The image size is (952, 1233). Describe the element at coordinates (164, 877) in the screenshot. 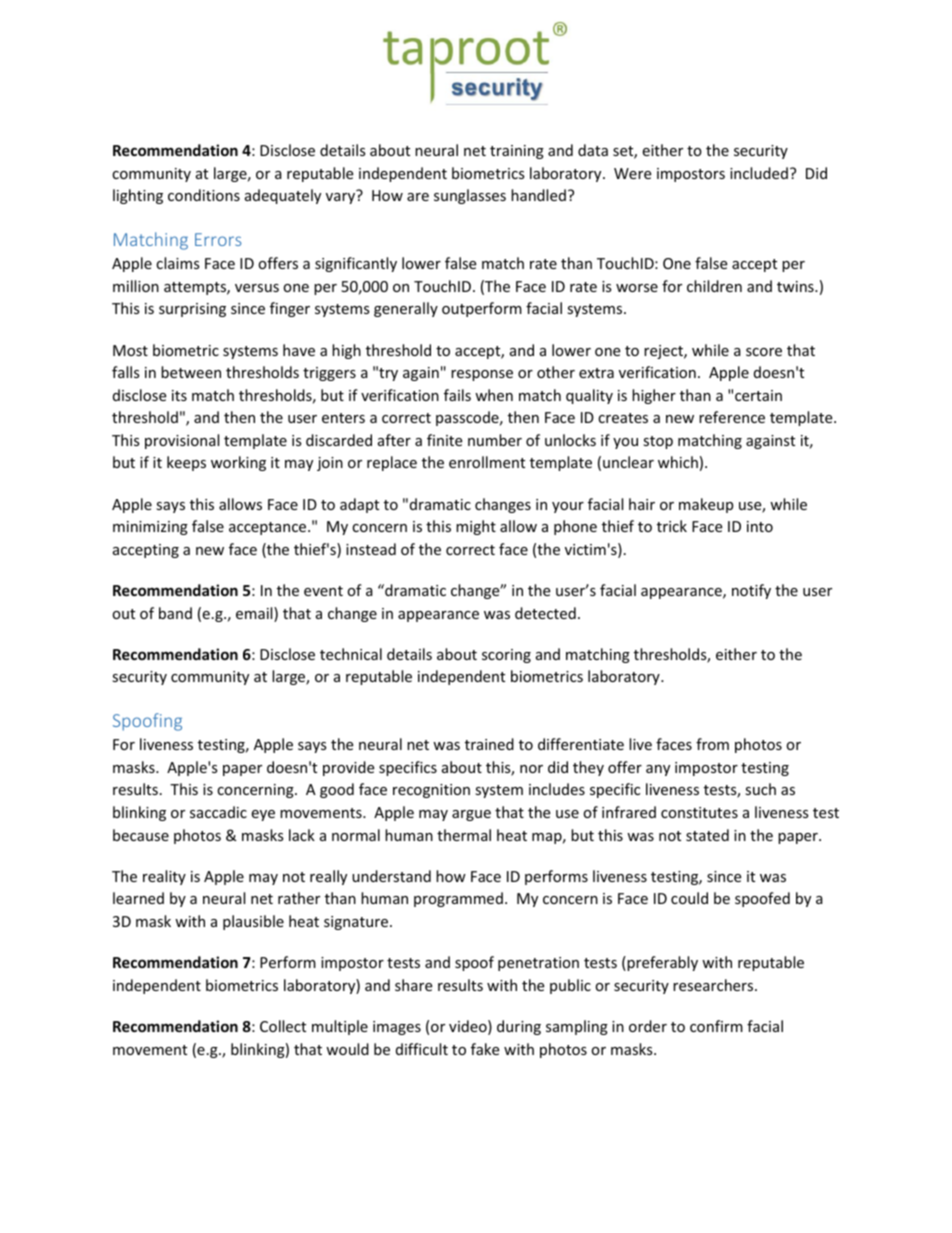

I see `reality` at that location.
